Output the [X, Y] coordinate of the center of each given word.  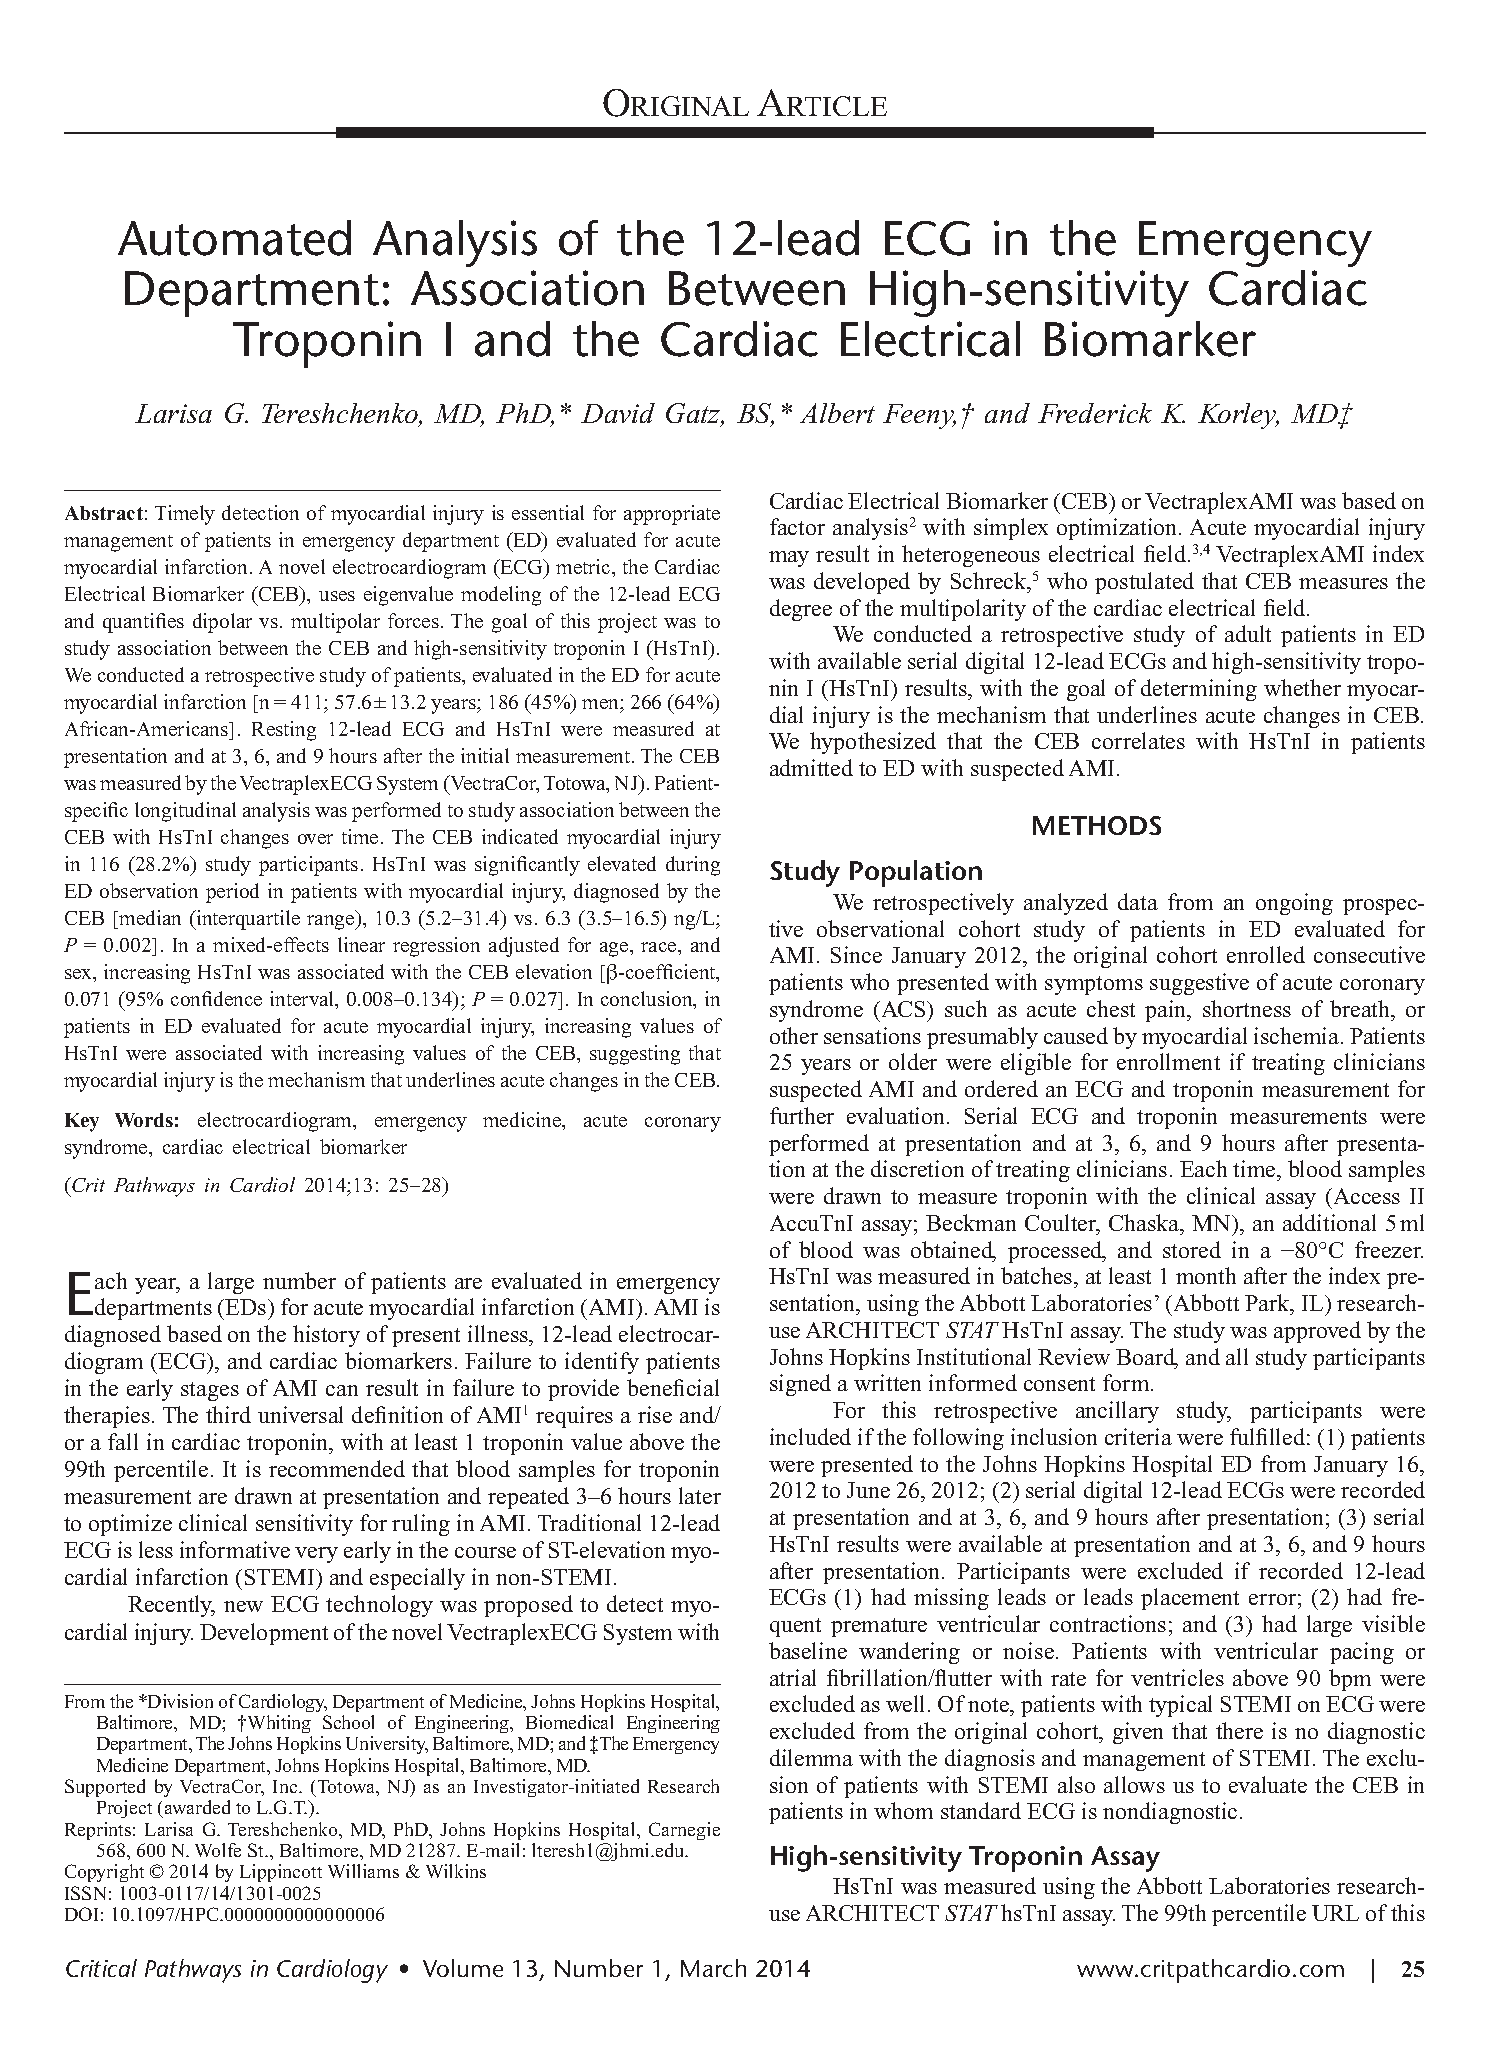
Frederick [1095, 413]
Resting [284, 731]
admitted [811, 767]
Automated [234, 238]
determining [1199, 690]
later [700, 1495]
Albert [837, 413]
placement [1190, 1599]
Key [82, 1122]
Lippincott [281, 1873]
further [802, 1115]
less [156, 1549]
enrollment [1168, 1061]
